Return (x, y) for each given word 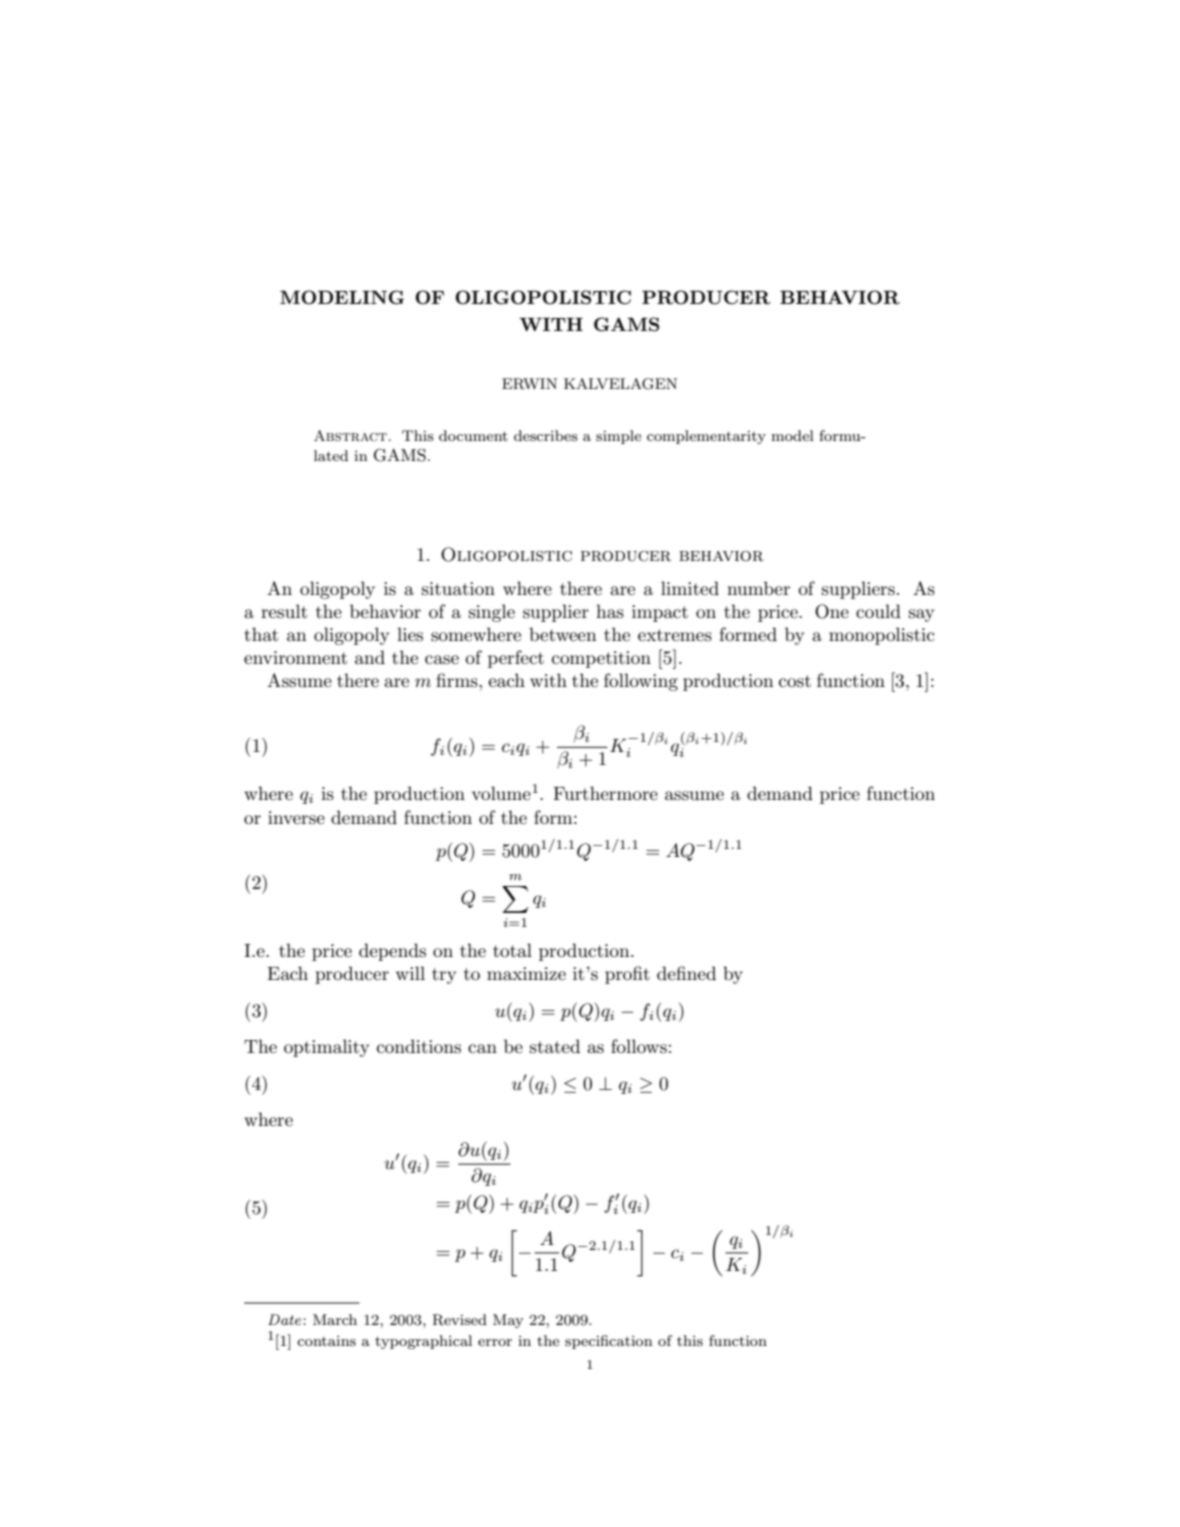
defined (686, 973)
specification (608, 1342)
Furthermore (605, 793)
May (508, 1321)
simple (618, 437)
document (473, 435)
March (335, 1319)
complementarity (706, 437)
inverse (296, 818)
